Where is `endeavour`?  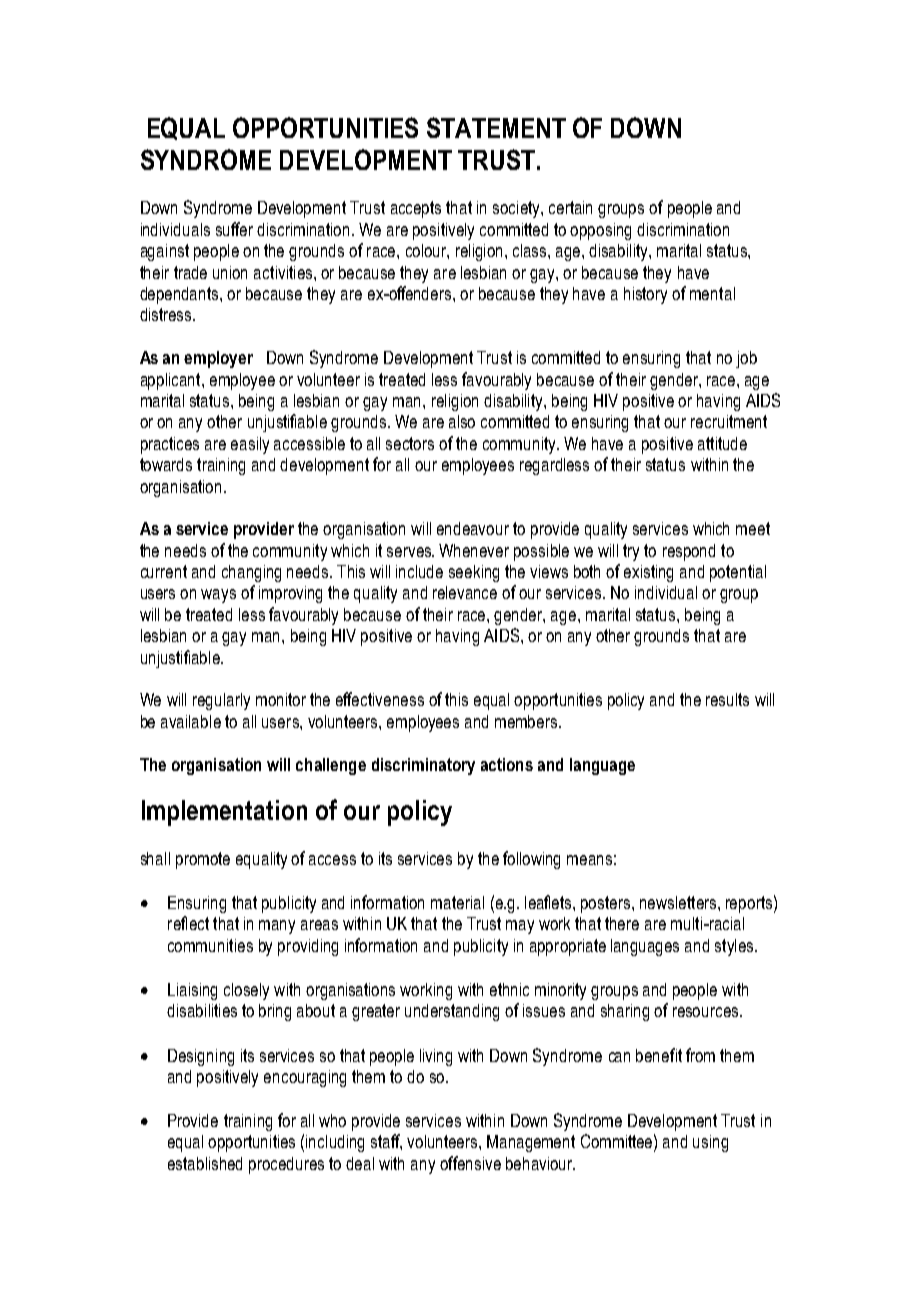
endeavour is located at coordinates (473, 528).
